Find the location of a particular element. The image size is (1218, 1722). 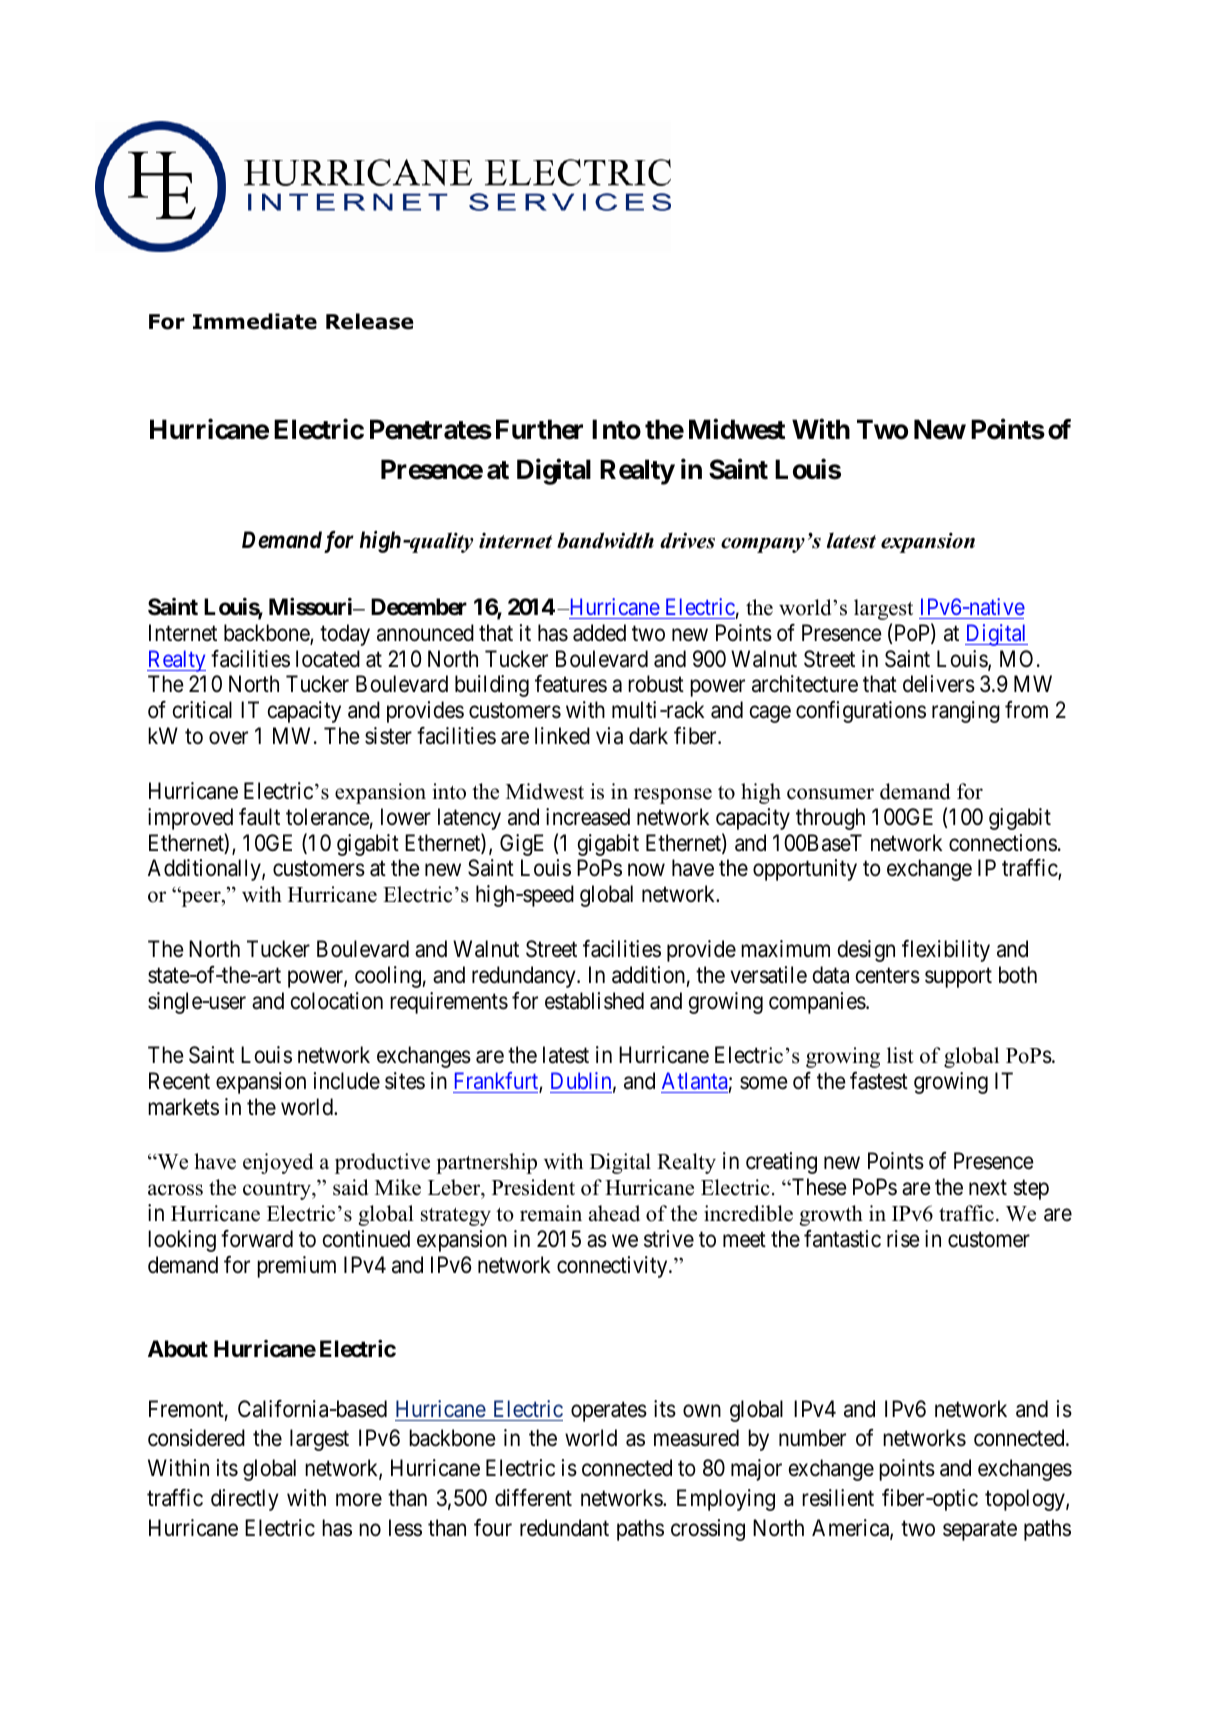

enjoyed is located at coordinates (278, 1163).
